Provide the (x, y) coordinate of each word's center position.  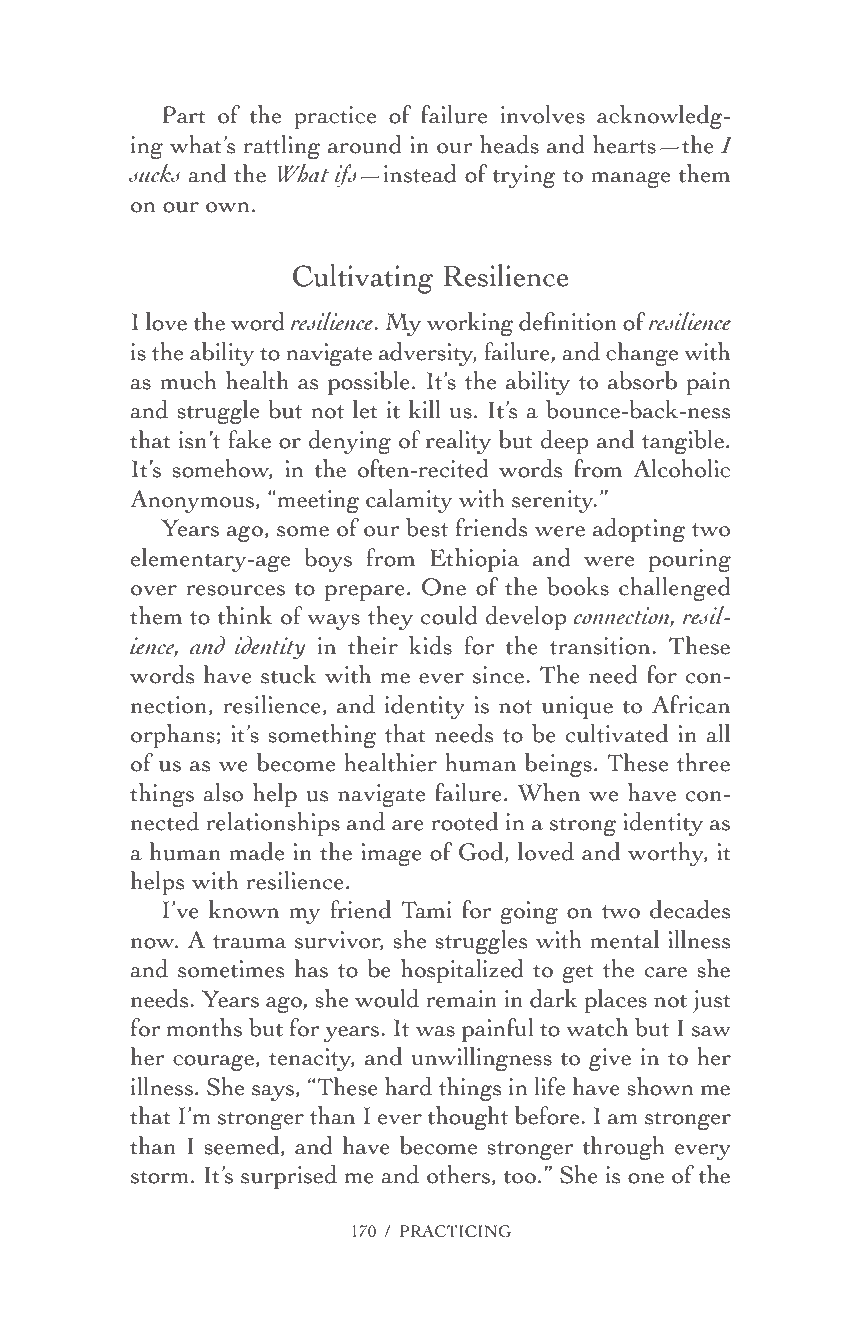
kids (430, 645)
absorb (642, 380)
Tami (426, 910)
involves (542, 114)
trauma (250, 942)
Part (184, 115)
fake (249, 439)
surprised (289, 1177)
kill (425, 409)
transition (601, 646)
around (365, 144)
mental (624, 939)
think (244, 615)
